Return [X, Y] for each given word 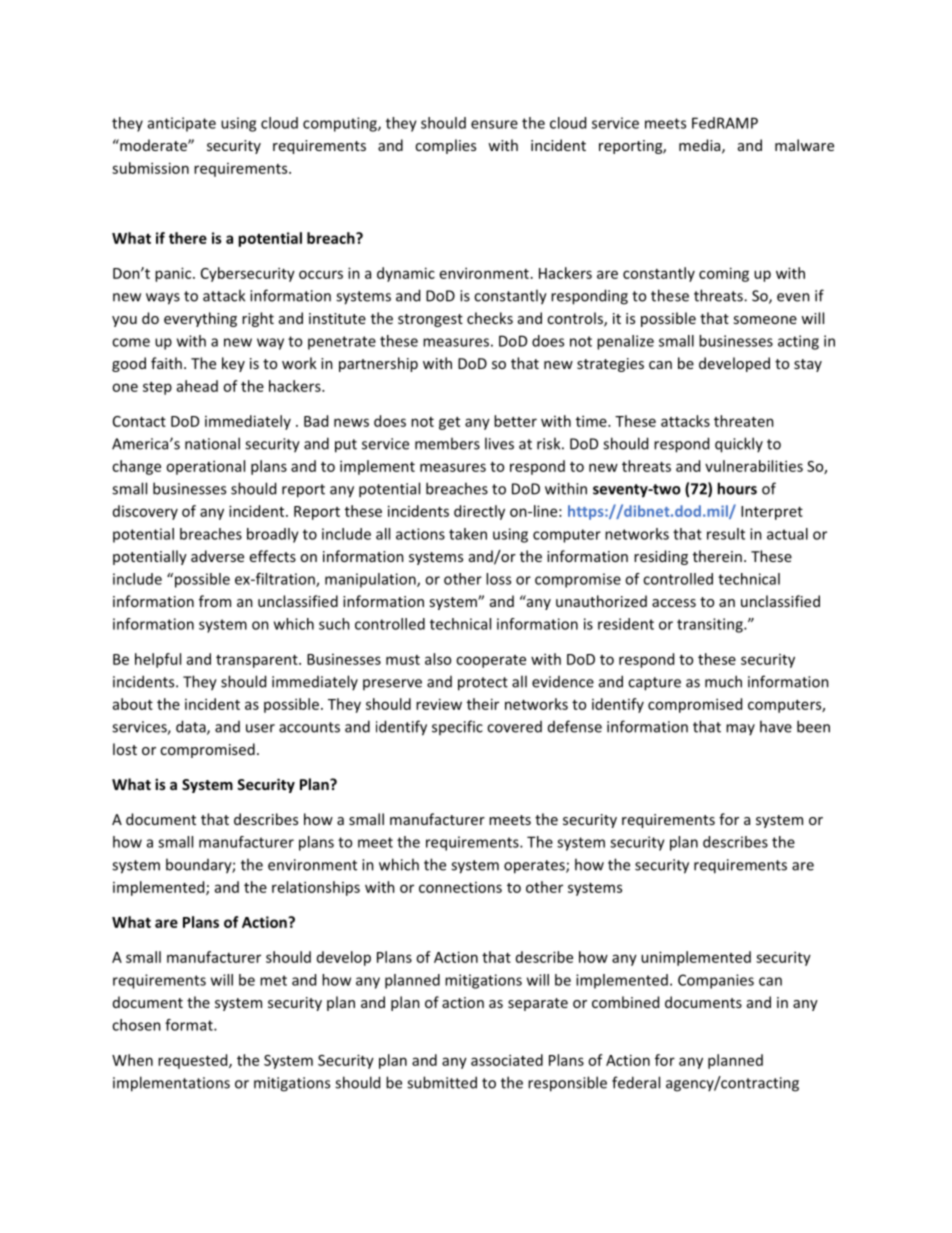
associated [507, 1060]
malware [804, 145]
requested [194, 1061]
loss [498, 579]
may [740, 729]
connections [460, 887]
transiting [711, 625]
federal [636, 1082]
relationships [316, 888]
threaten [744, 421]
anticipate [182, 124]
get [449, 423]
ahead [197, 386]
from [215, 601]
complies [445, 146]
